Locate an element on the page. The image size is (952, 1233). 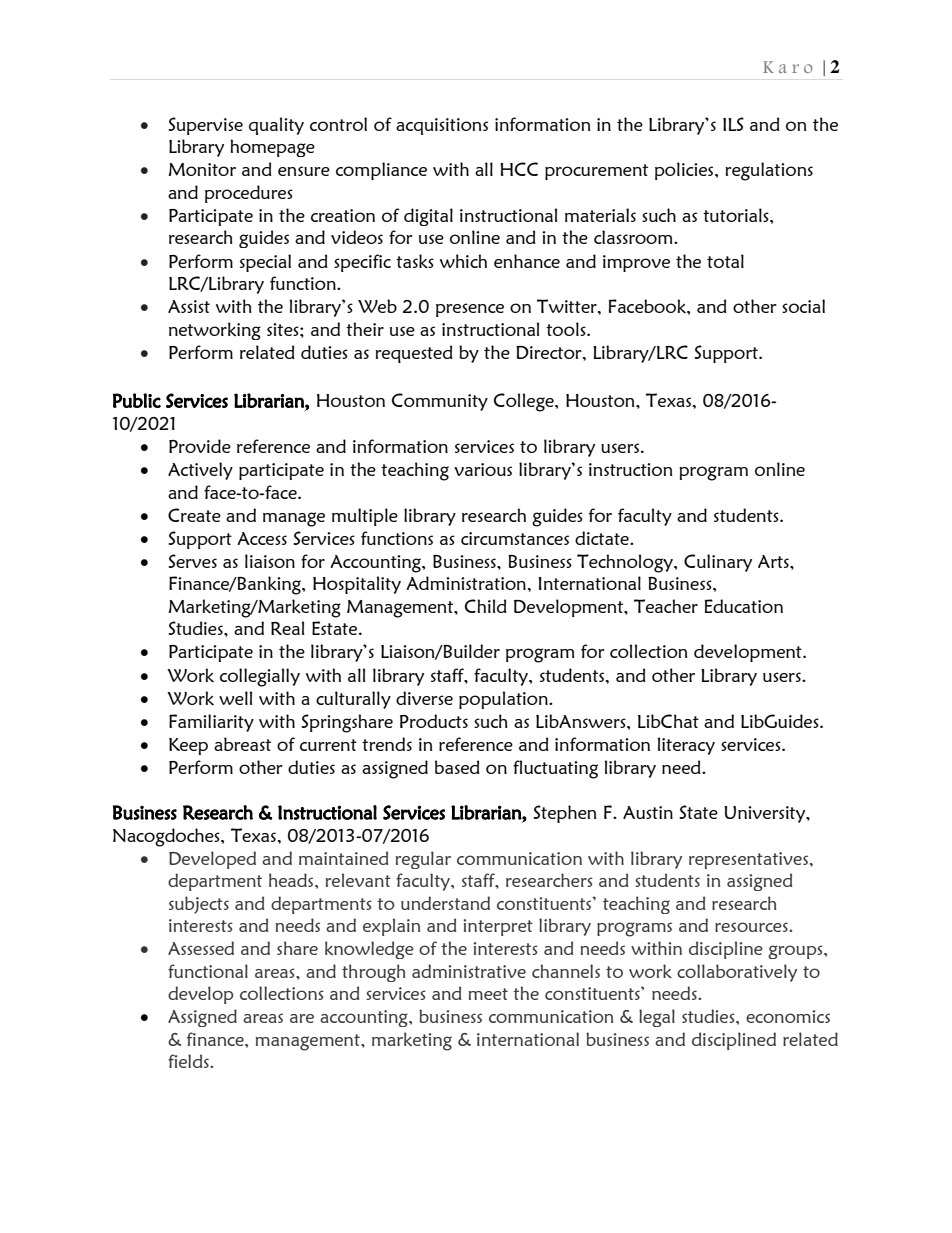
economics is located at coordinates (788, 1016).
